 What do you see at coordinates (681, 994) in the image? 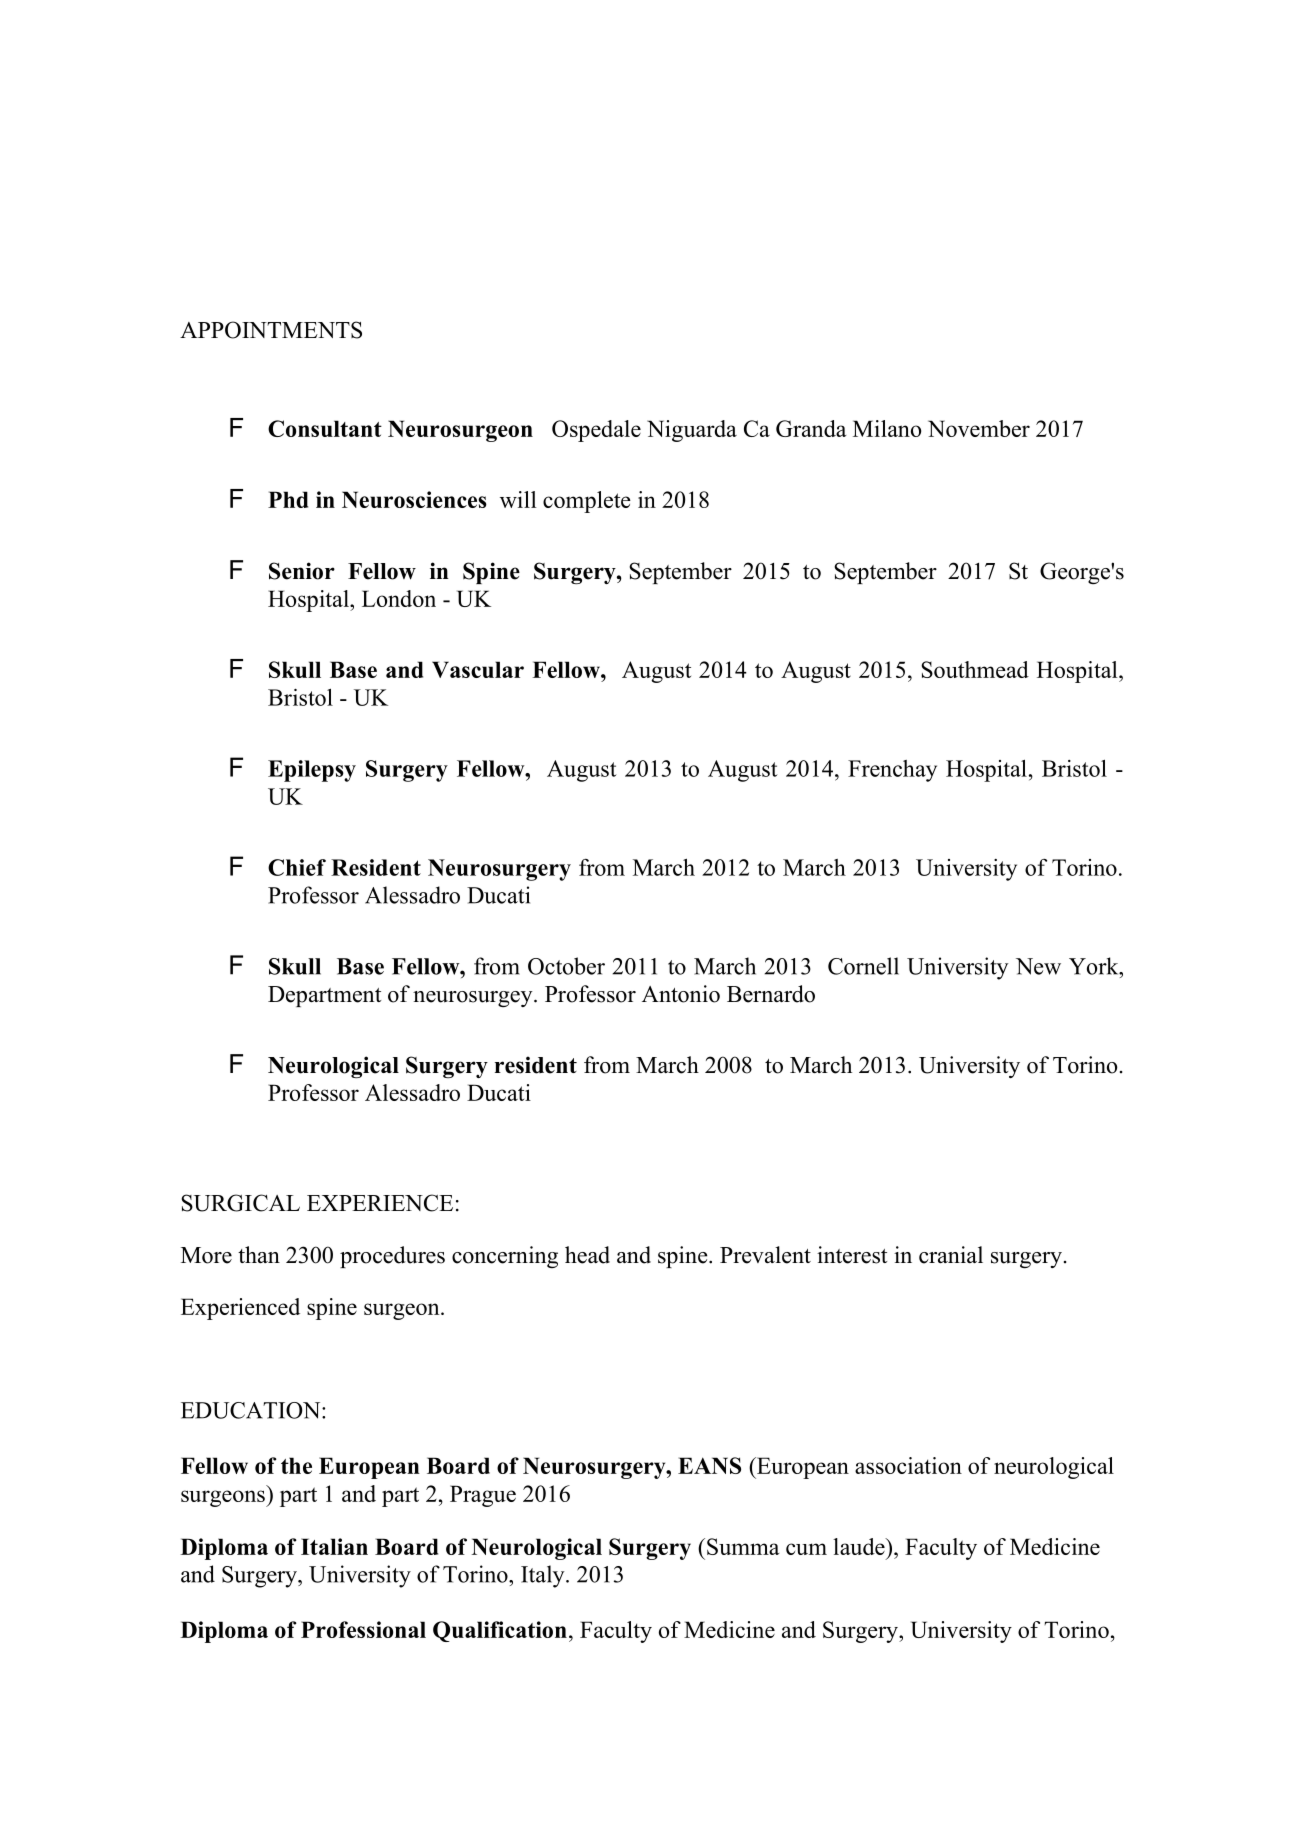
I see `Antonio` at bounding box center [681, 994].
